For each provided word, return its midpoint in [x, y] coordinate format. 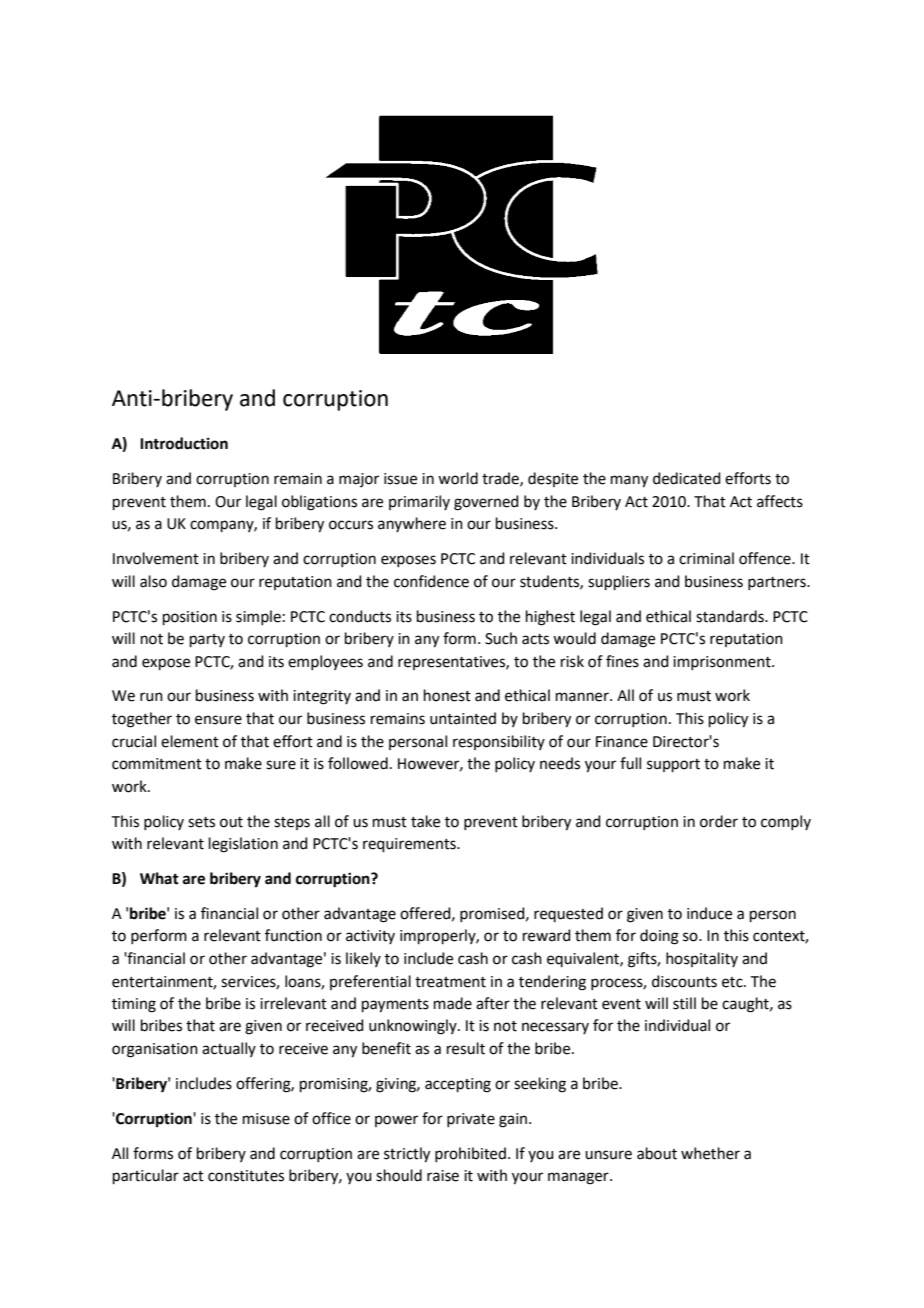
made [453, 1003]
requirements [410, 845]
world [458, 478]
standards [731, 616]
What [159, 878]
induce [709, 913]
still [684, 1003]
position [190, 618]
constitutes [246, 1176]
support [673, 765]
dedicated [687, 478]
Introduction [184, 443]
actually [229, 1049]
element [190, 741]
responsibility [499, 742]
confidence [431, 581]
